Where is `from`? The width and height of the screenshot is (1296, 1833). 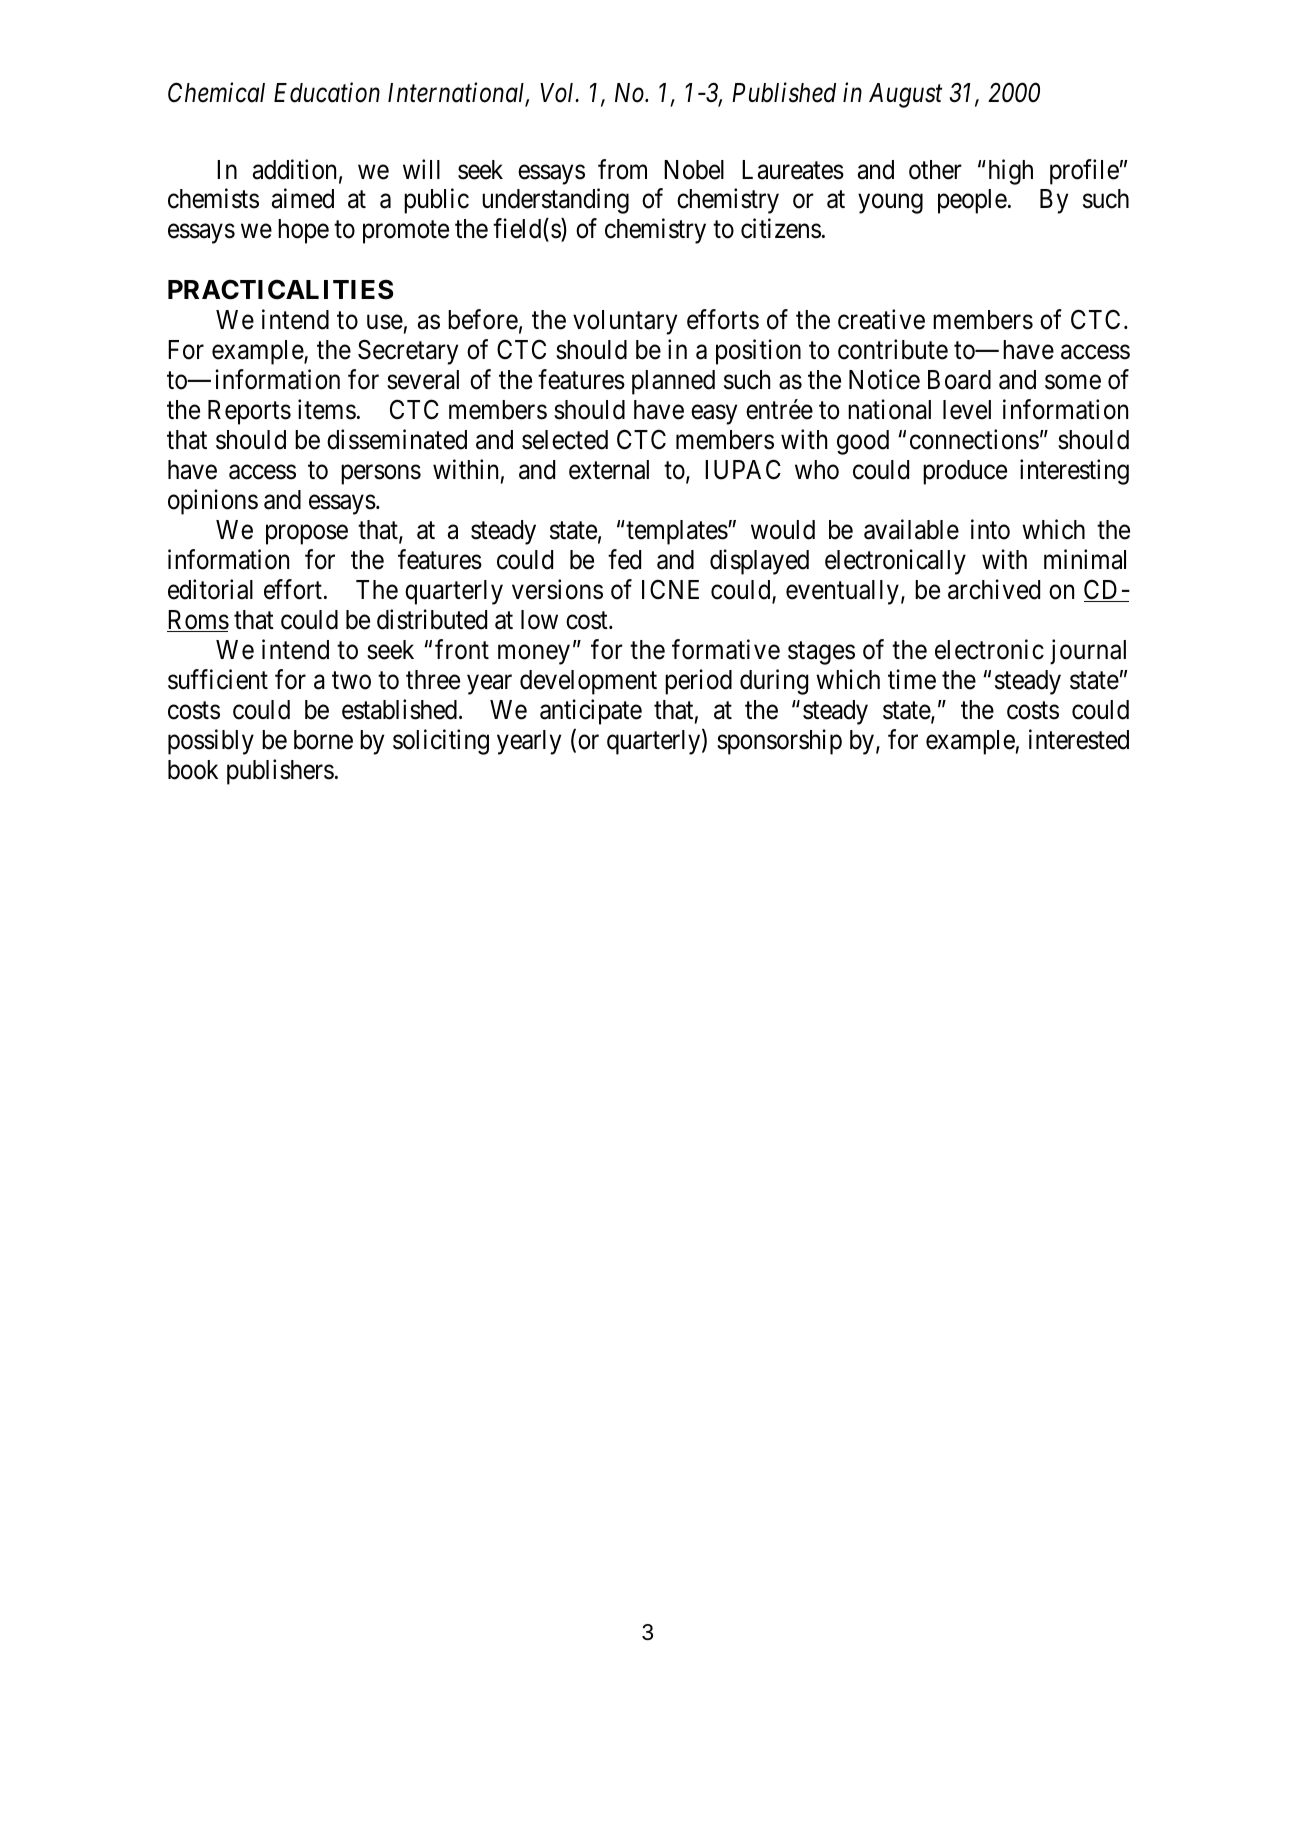 from is located at coordinates (622, 169).
